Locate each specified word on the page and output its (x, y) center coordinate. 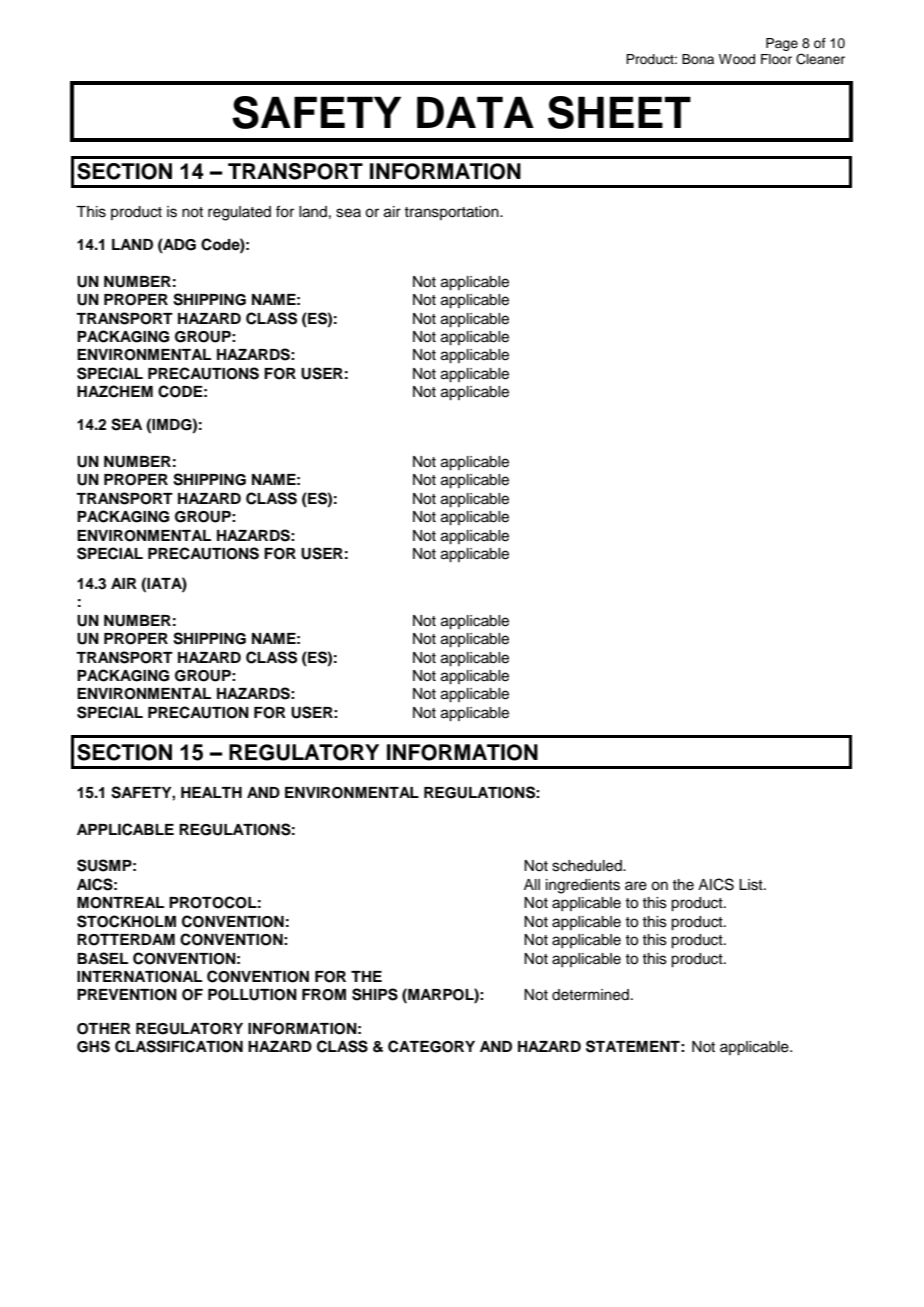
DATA (475, 112)
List (752, 885)
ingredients (583, 886)
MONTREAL (120, 903)
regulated (239, 213)
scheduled (588, 866)
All (532, 884)
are (636, 886)
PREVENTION (127, 995)
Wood (737, 59)
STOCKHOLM (126, 921)
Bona (698, 59)
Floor (776, 59)
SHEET (619, 112)
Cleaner (820, 59)
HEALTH (211, 792)
